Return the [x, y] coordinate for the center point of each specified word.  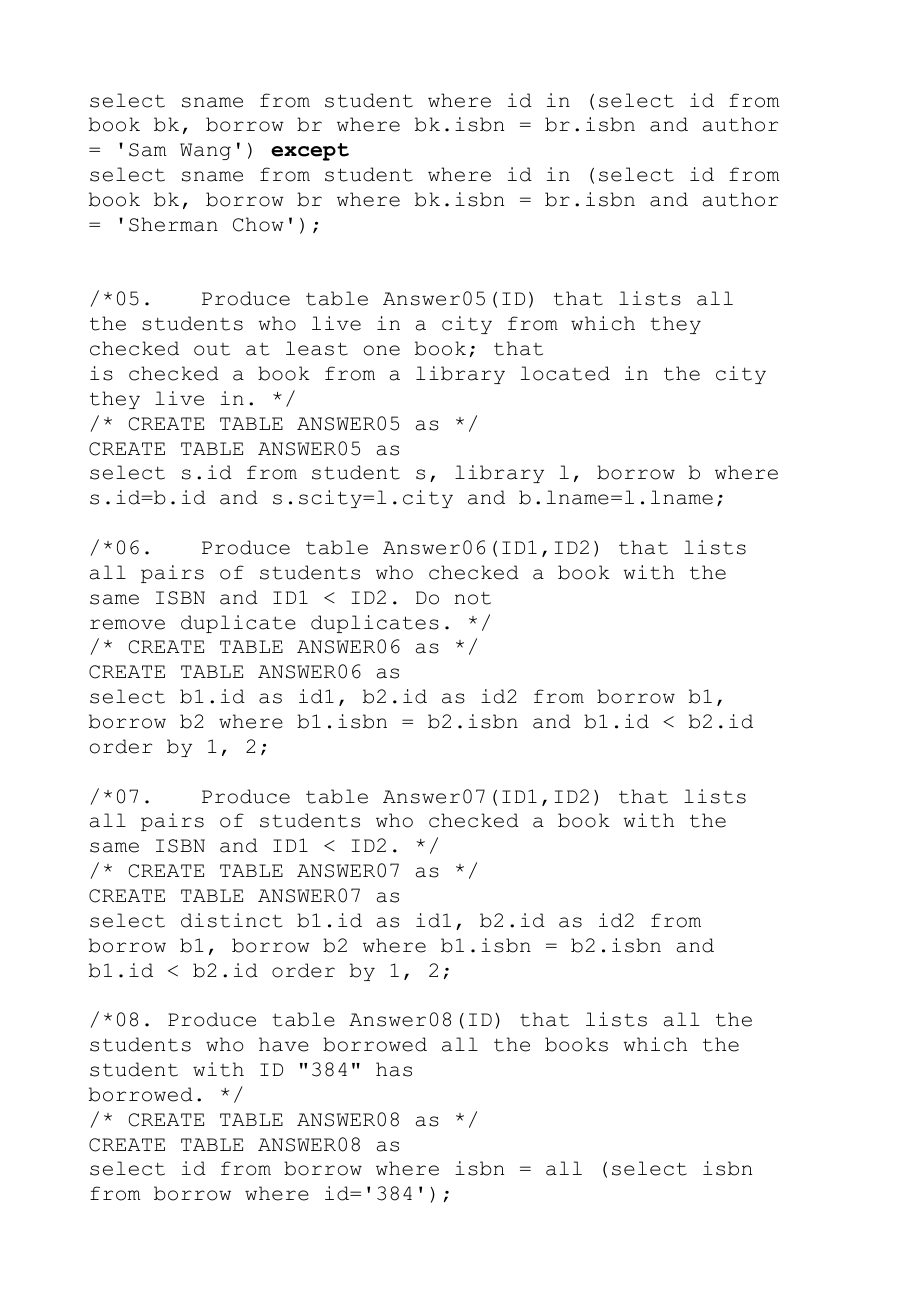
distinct [232, 920]
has [394, 1069]
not [472, 598]
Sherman [173, 224]
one [382, 350]
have [284, 1044]
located [565, 373]
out [212, 349]
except [310, 152]
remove [127, 624]
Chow [258, 224]
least [317, 348]
